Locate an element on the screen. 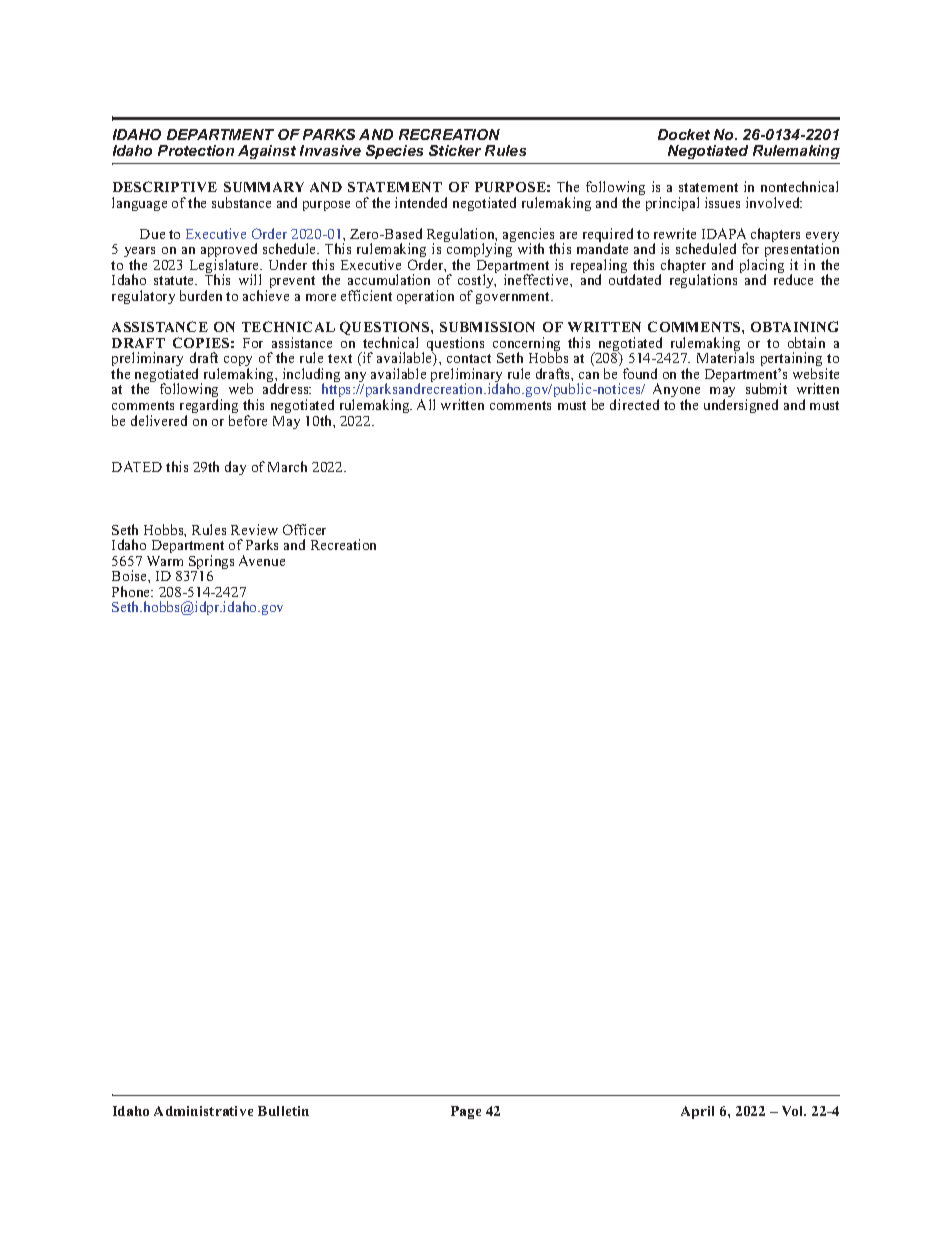 This screenshot has width=952, height=1233. Sticker is located at coordinates (455, 150).
